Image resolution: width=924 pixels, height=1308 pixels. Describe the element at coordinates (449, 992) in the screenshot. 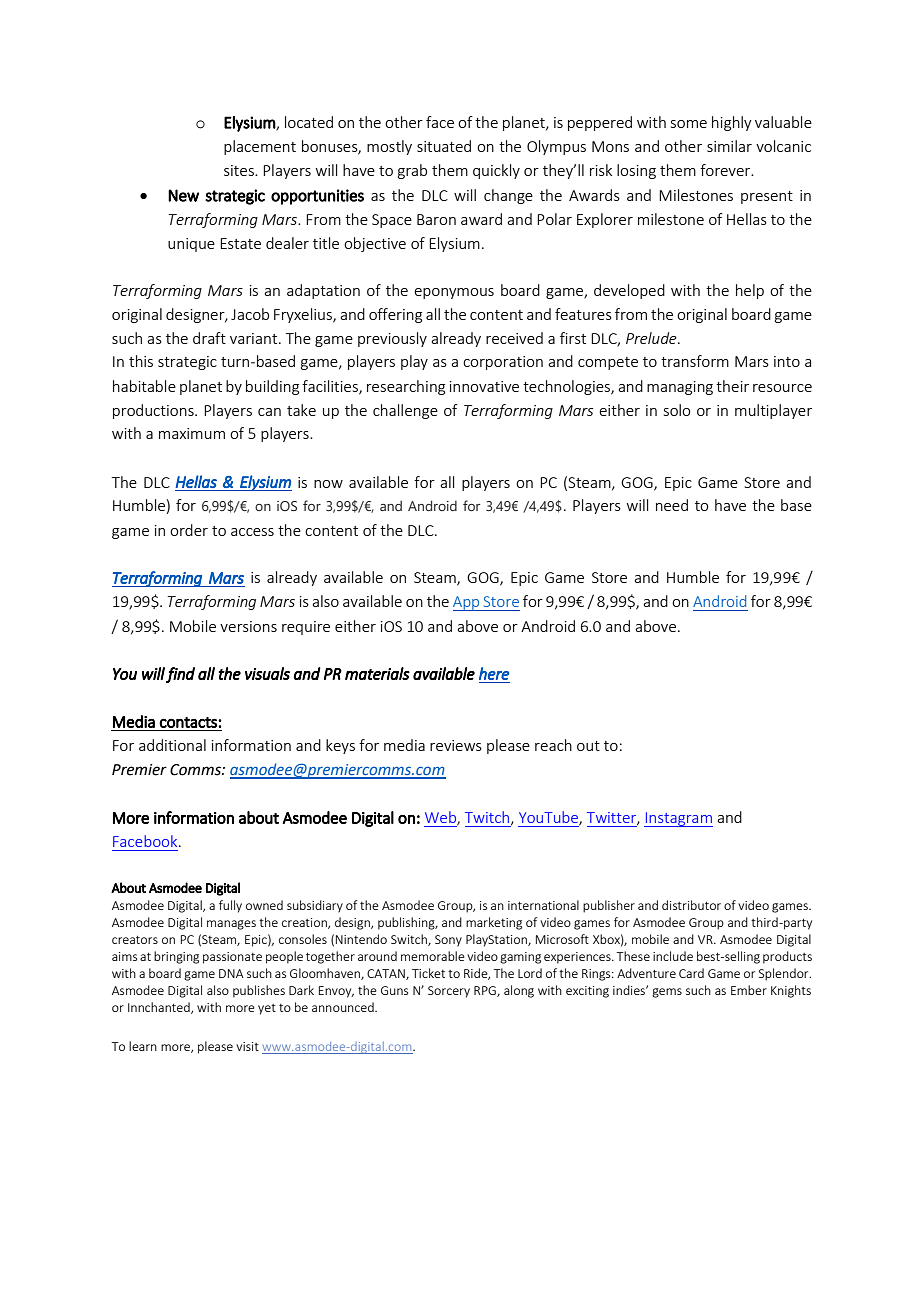

I see `Sorcery` at that location.
